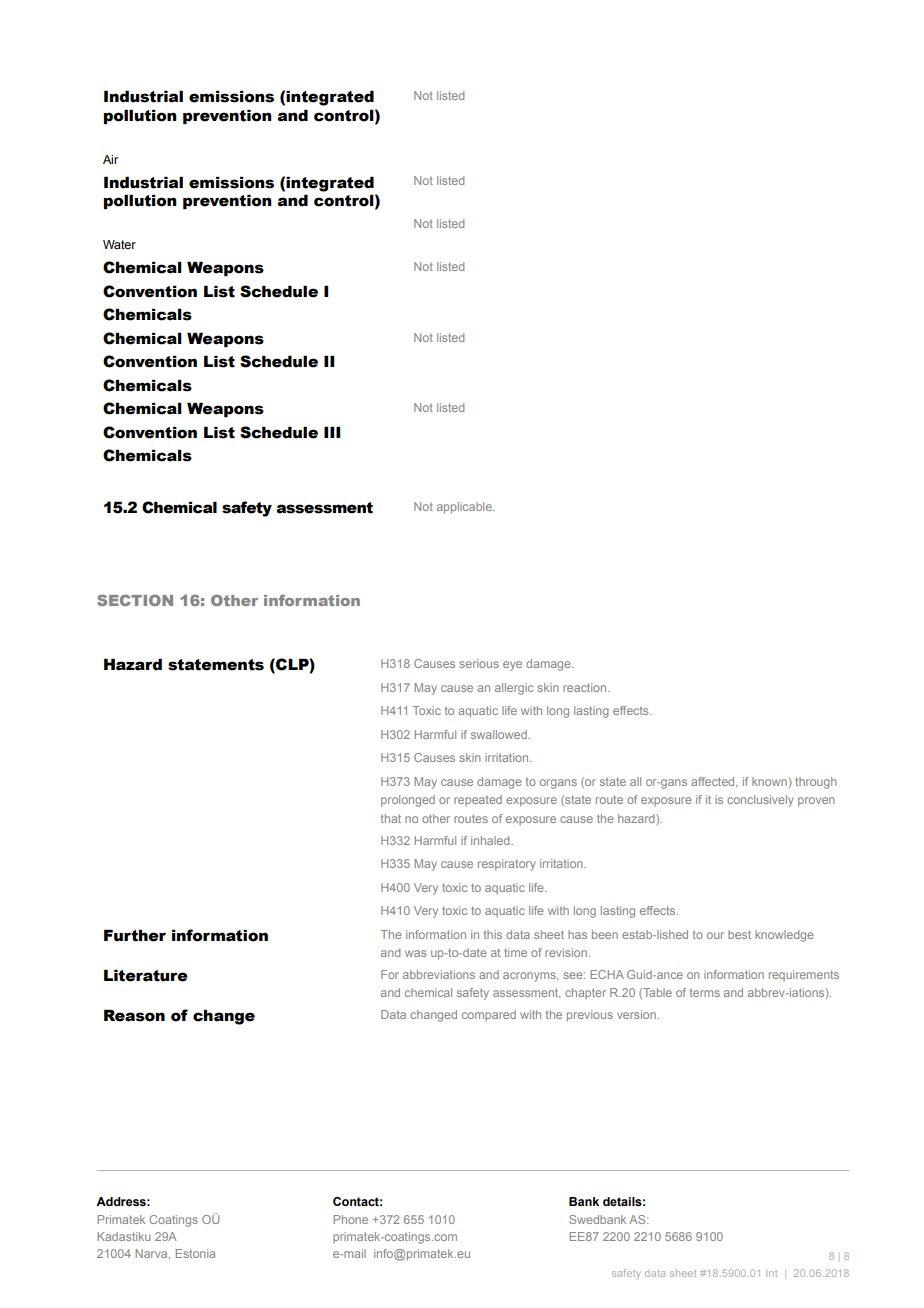 The height and width of the page is (1308, 924). Describe the element at coordinates (739, 934) in the page. I see `best` at that location.
